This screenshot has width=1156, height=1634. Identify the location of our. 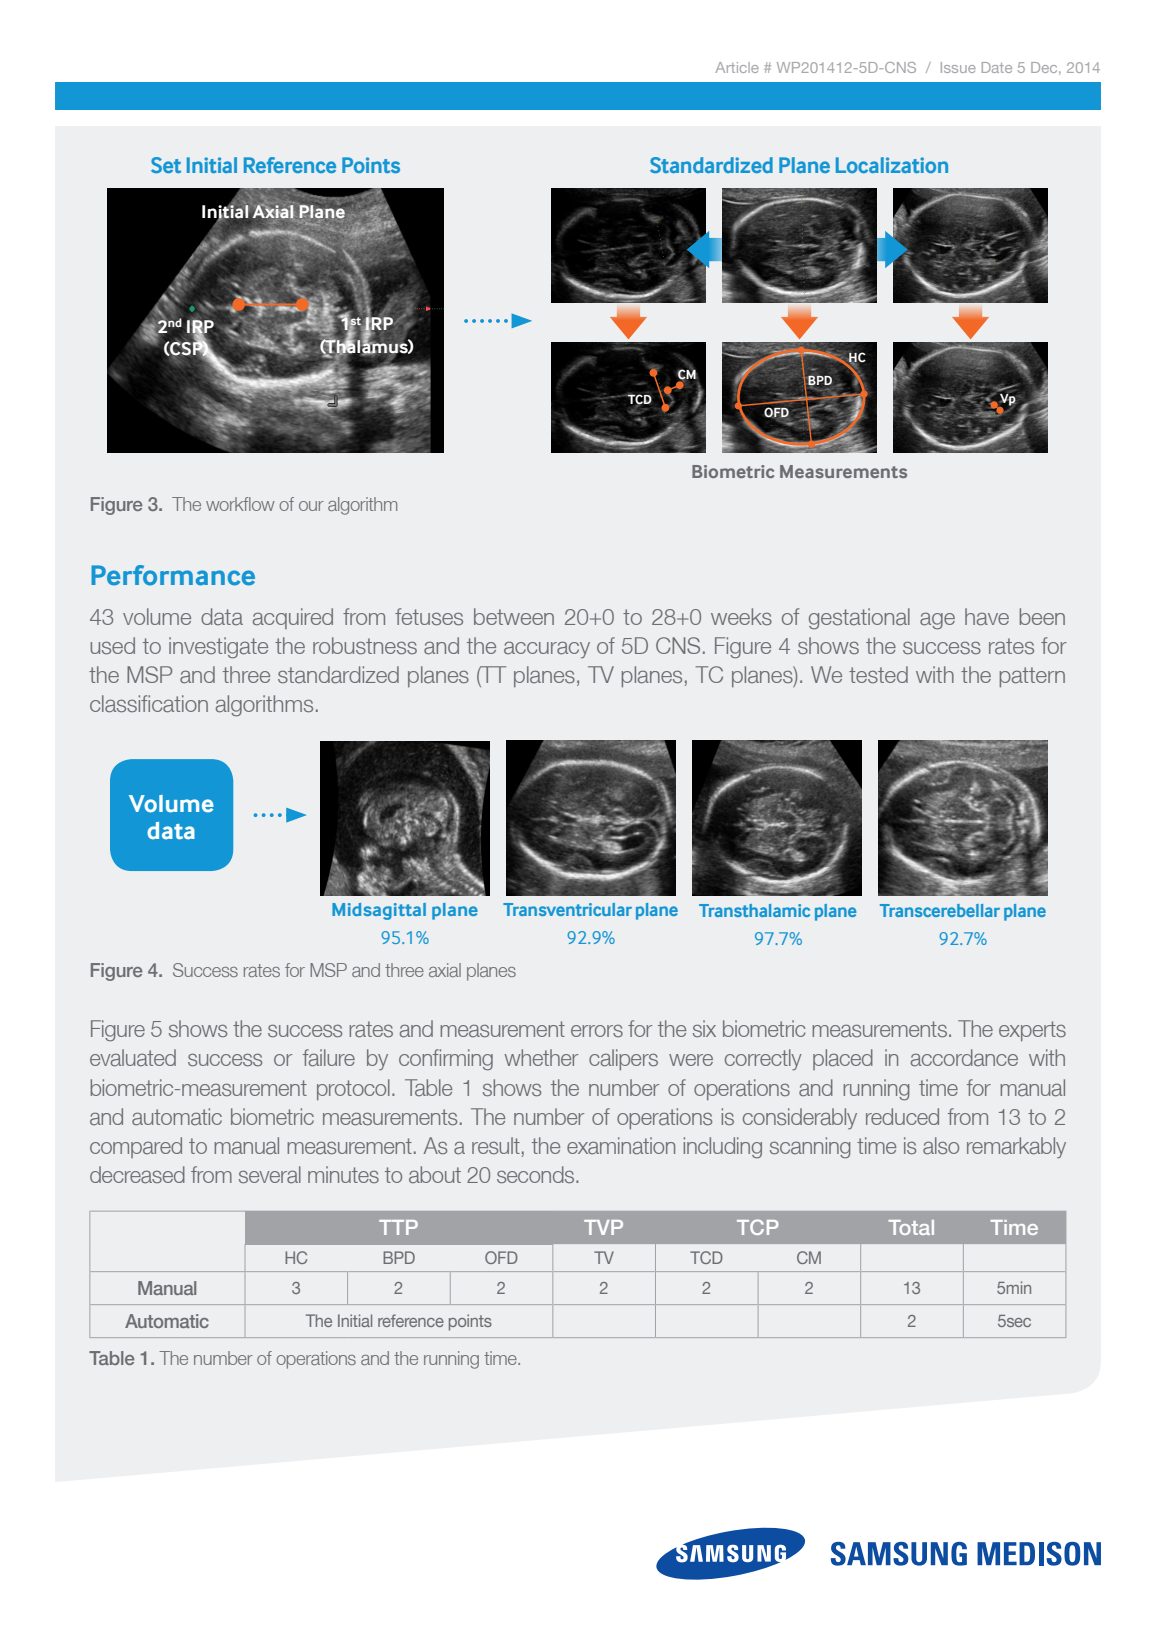
(311, 506).
